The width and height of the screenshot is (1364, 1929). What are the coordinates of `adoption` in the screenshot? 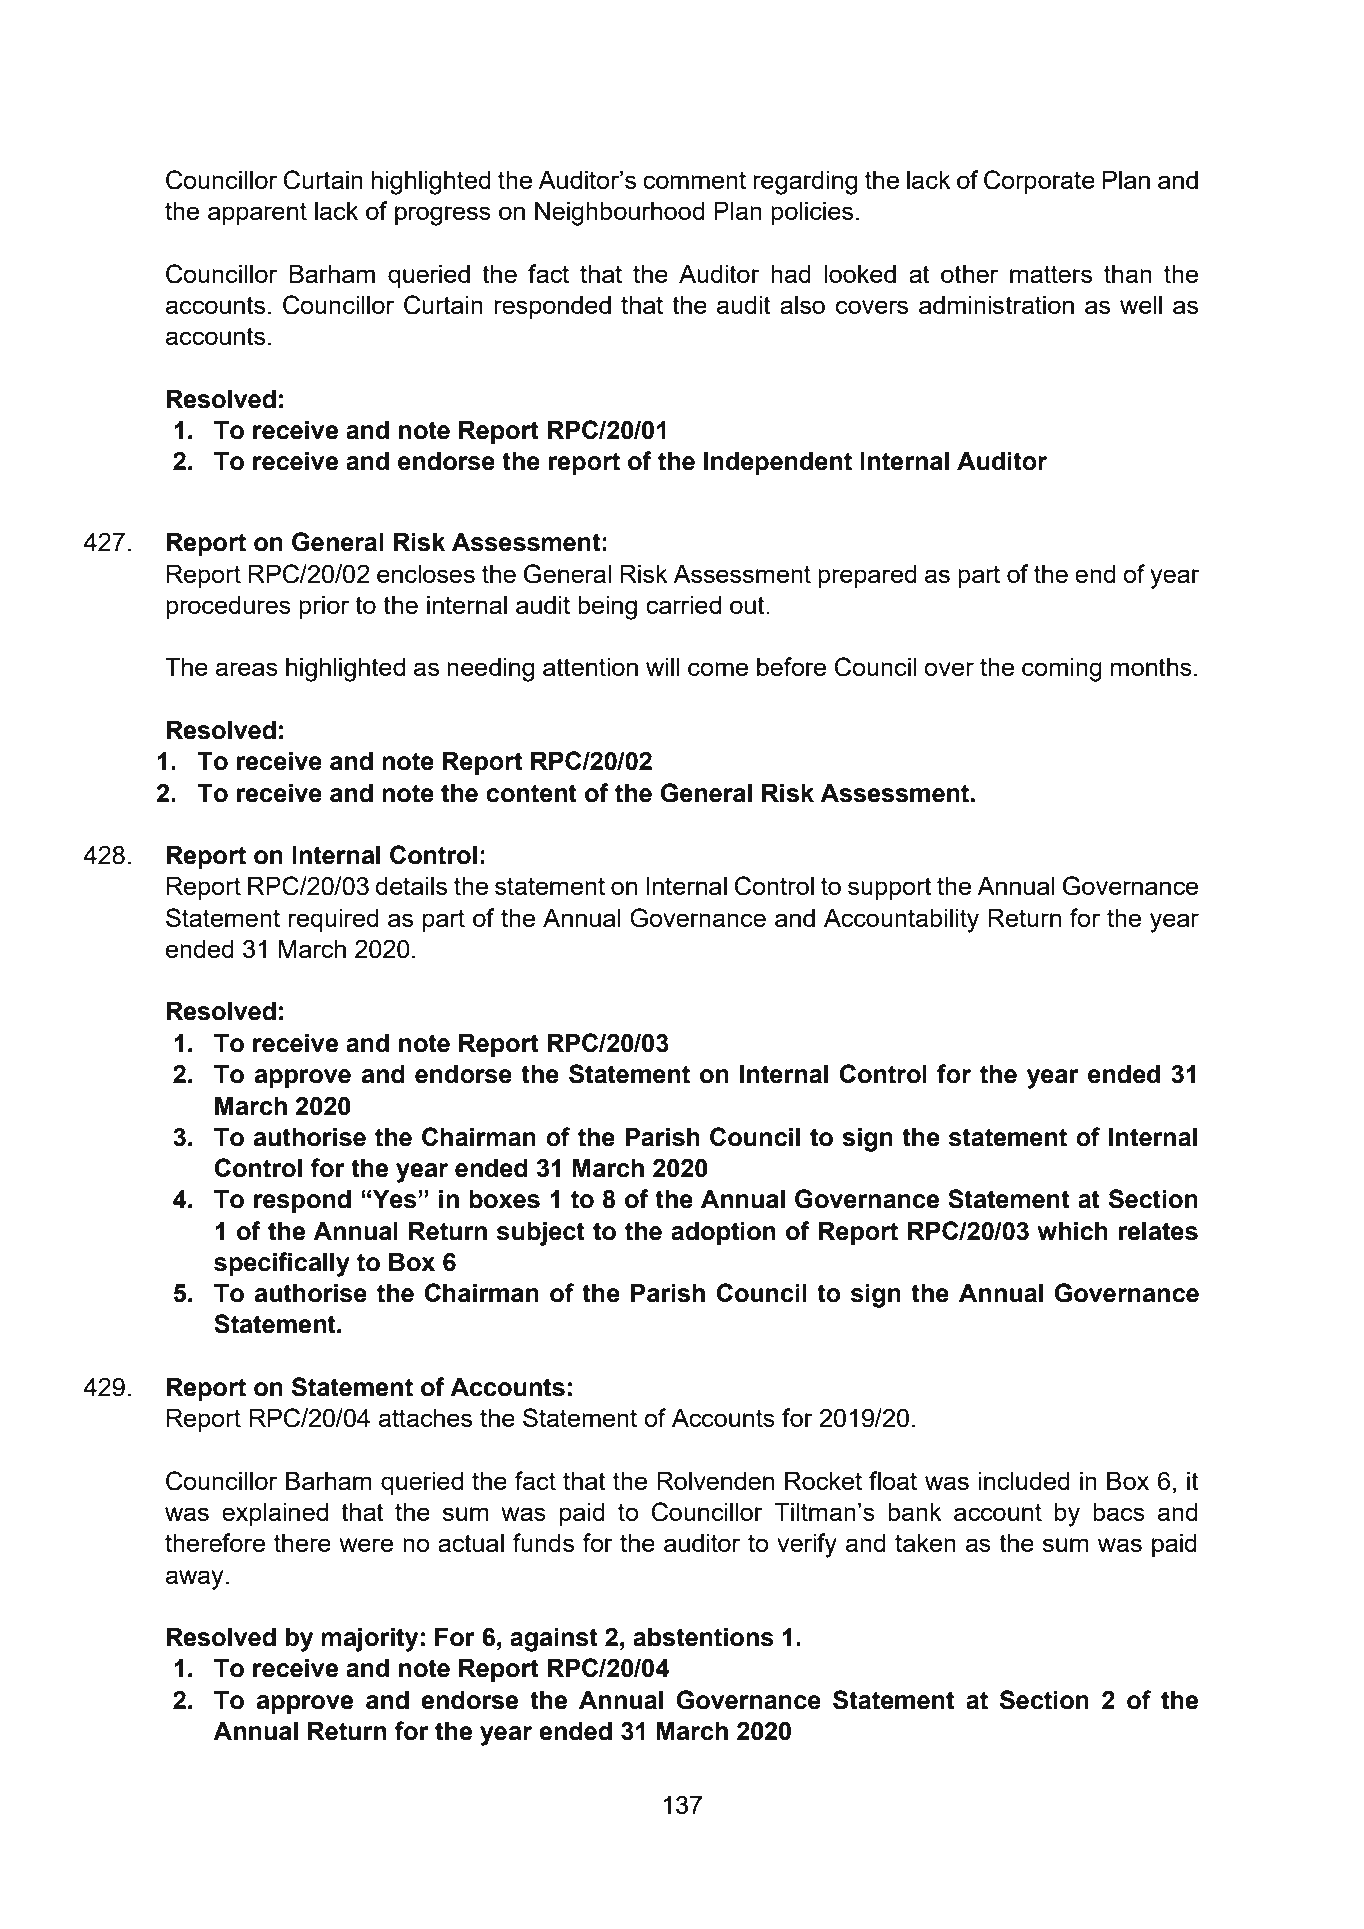 It's located at (723, 1233).
